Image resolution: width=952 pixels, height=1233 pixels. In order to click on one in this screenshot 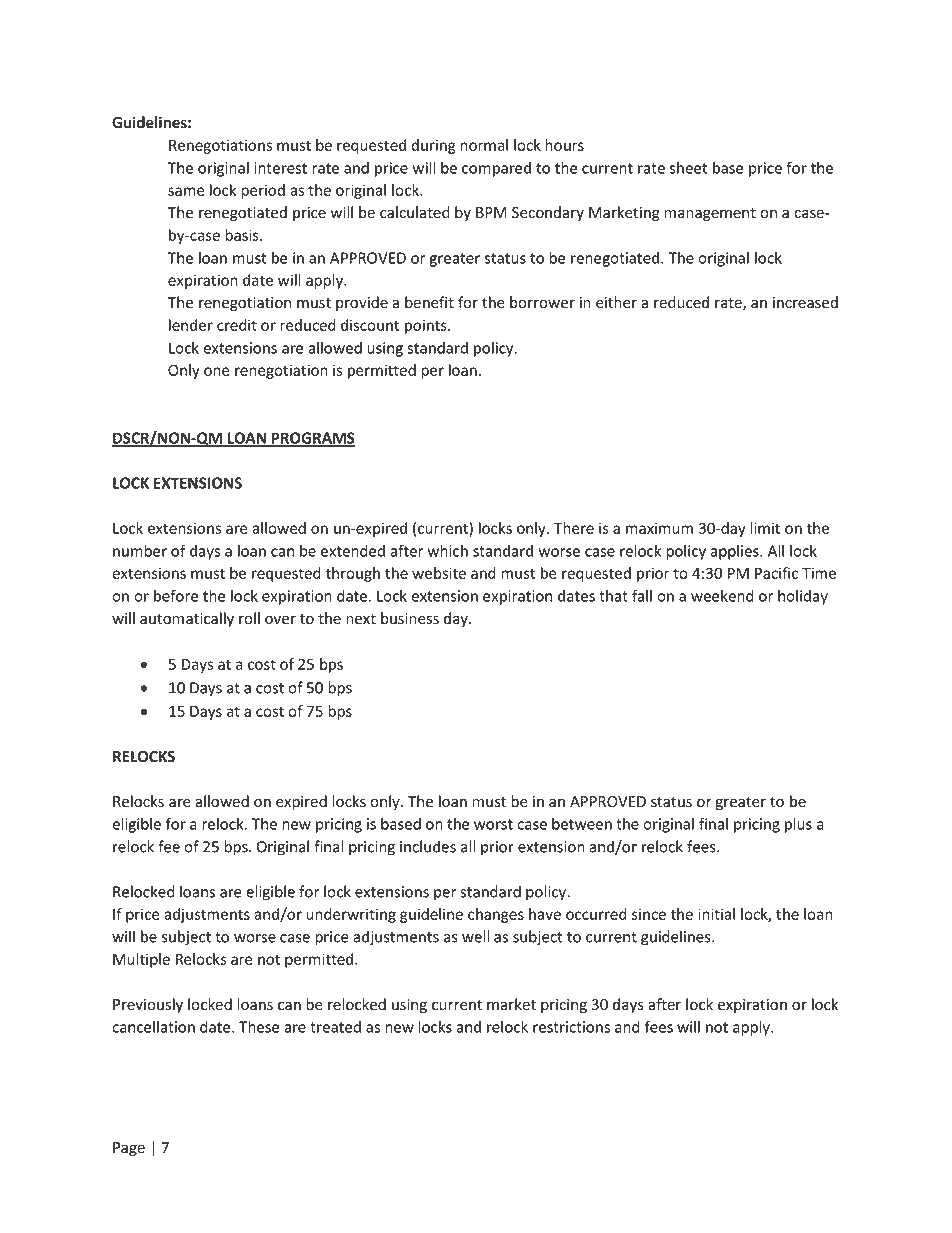, I will do `click(217, 371)`.
